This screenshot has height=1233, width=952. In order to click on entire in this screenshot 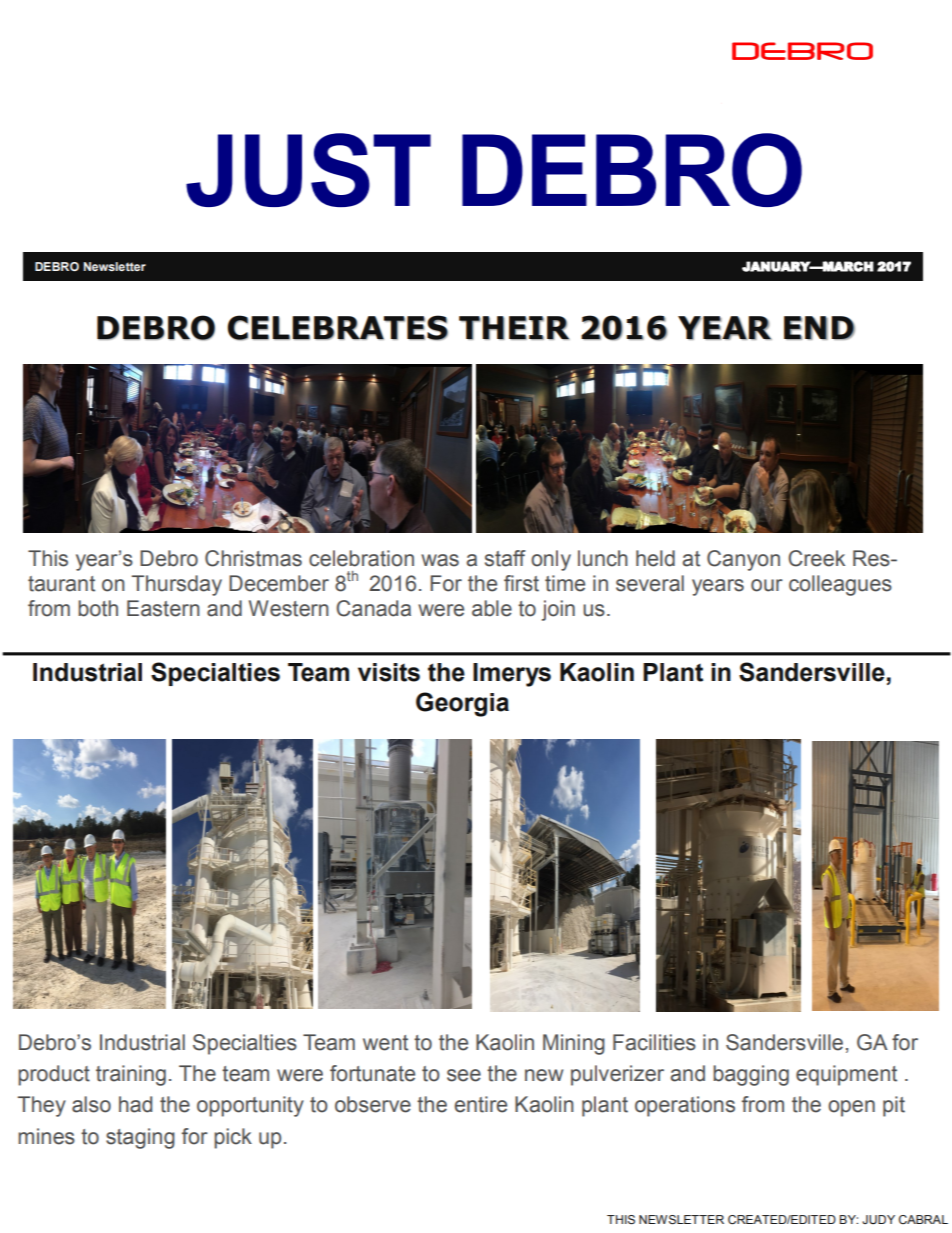, I will do `click(480, 1104)`.
